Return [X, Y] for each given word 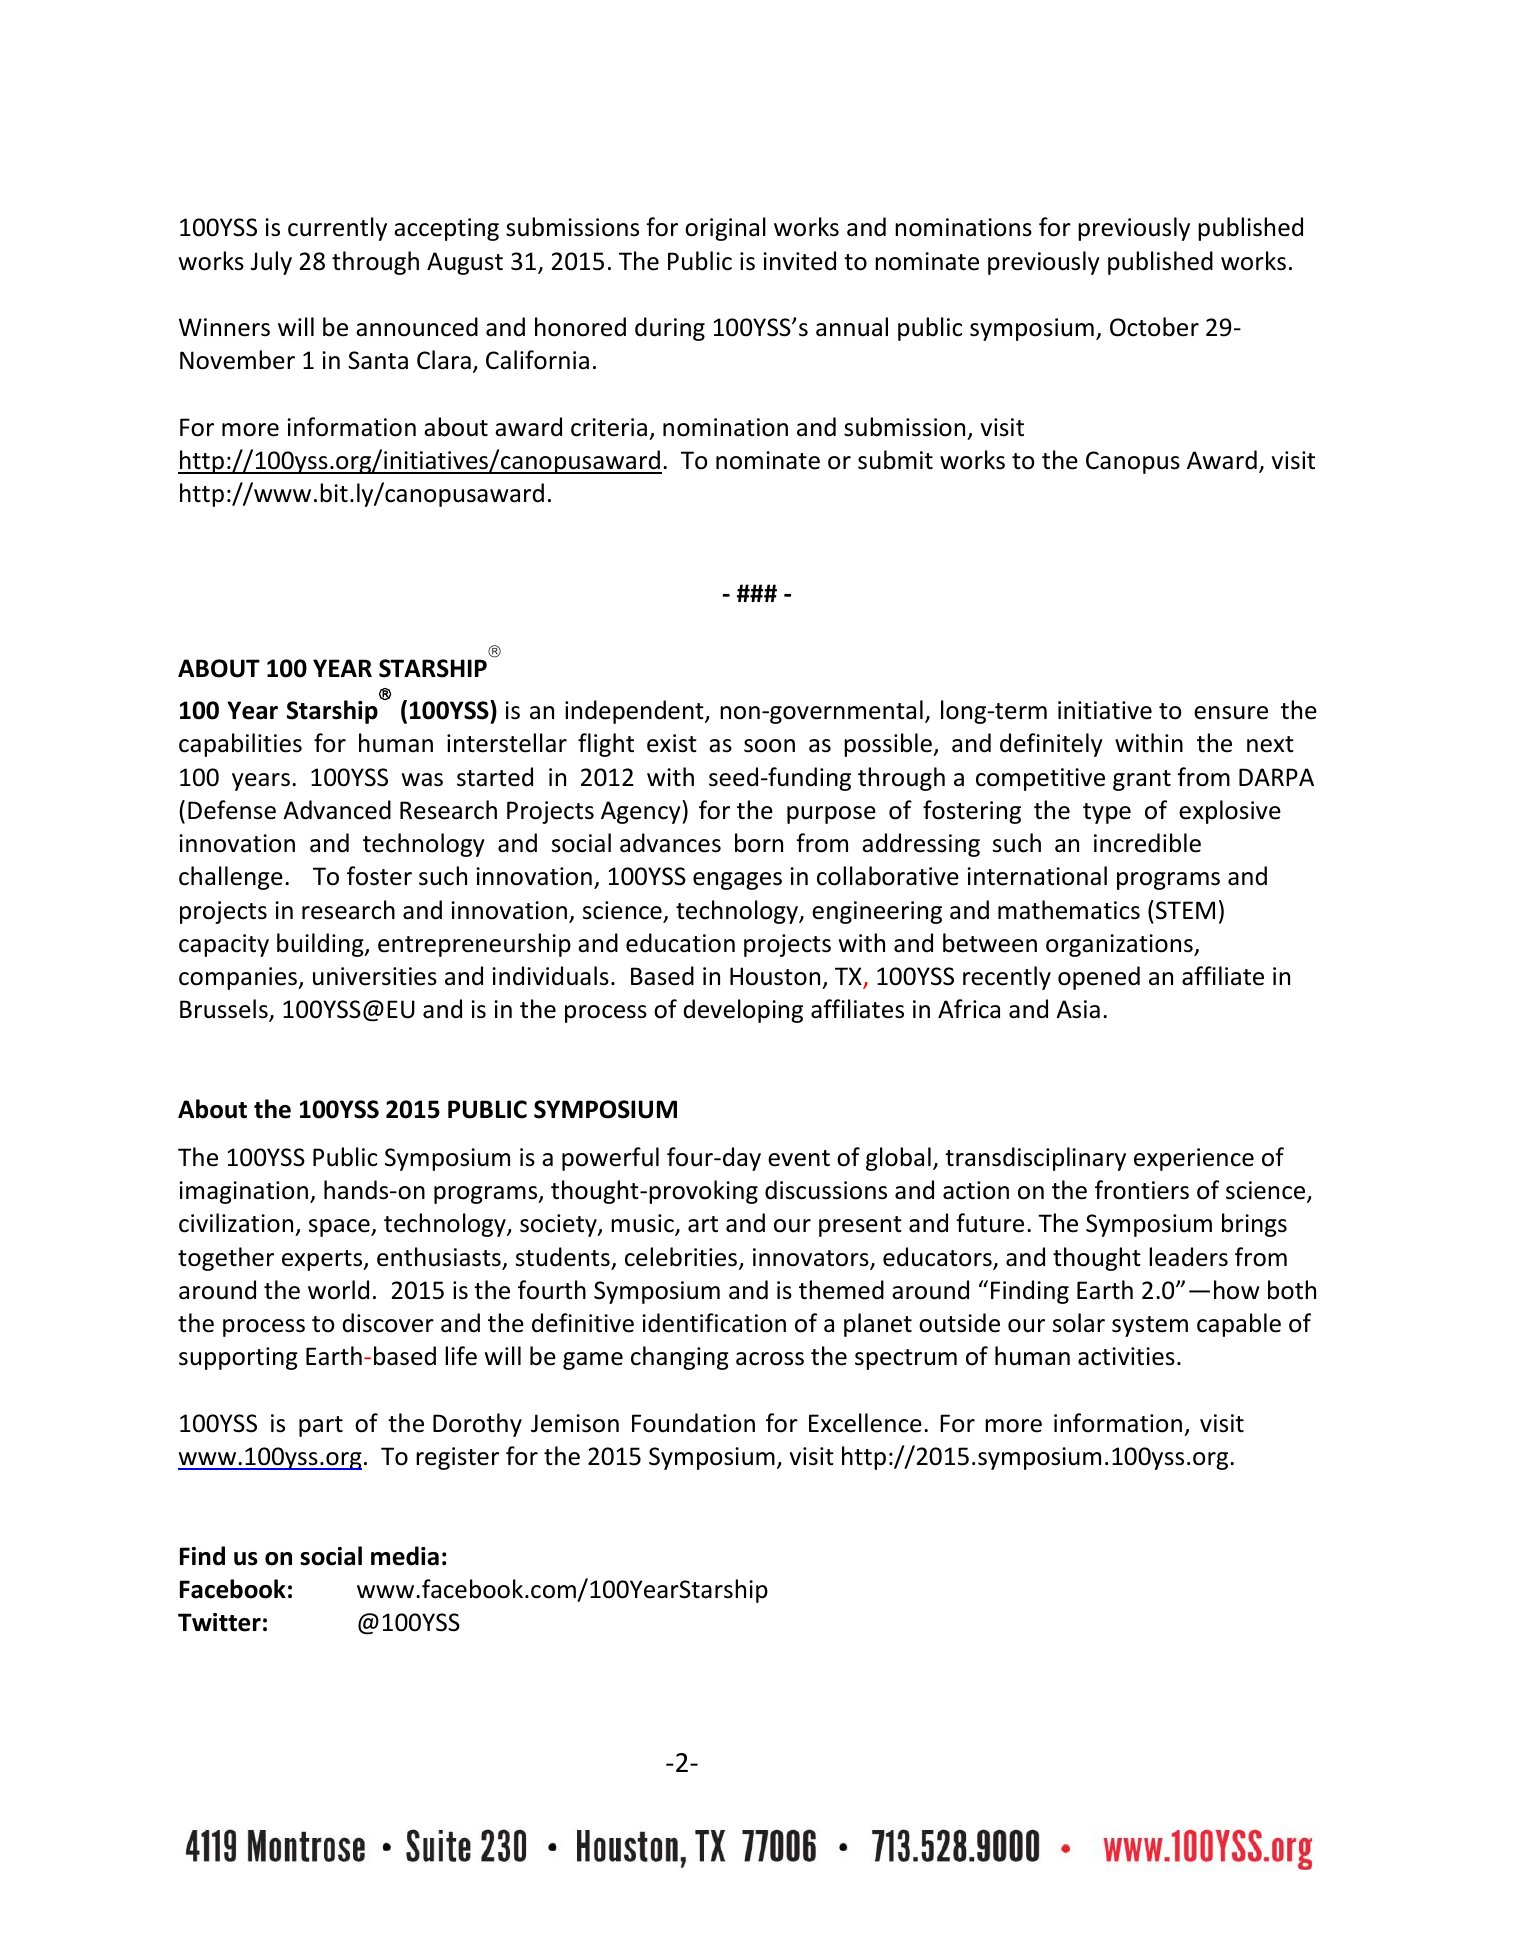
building [321, 945]
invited [799, 261]
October [1154, 327]
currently [337, 229]
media [405, 1556]
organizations [1120, 945]
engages [737, 881]
